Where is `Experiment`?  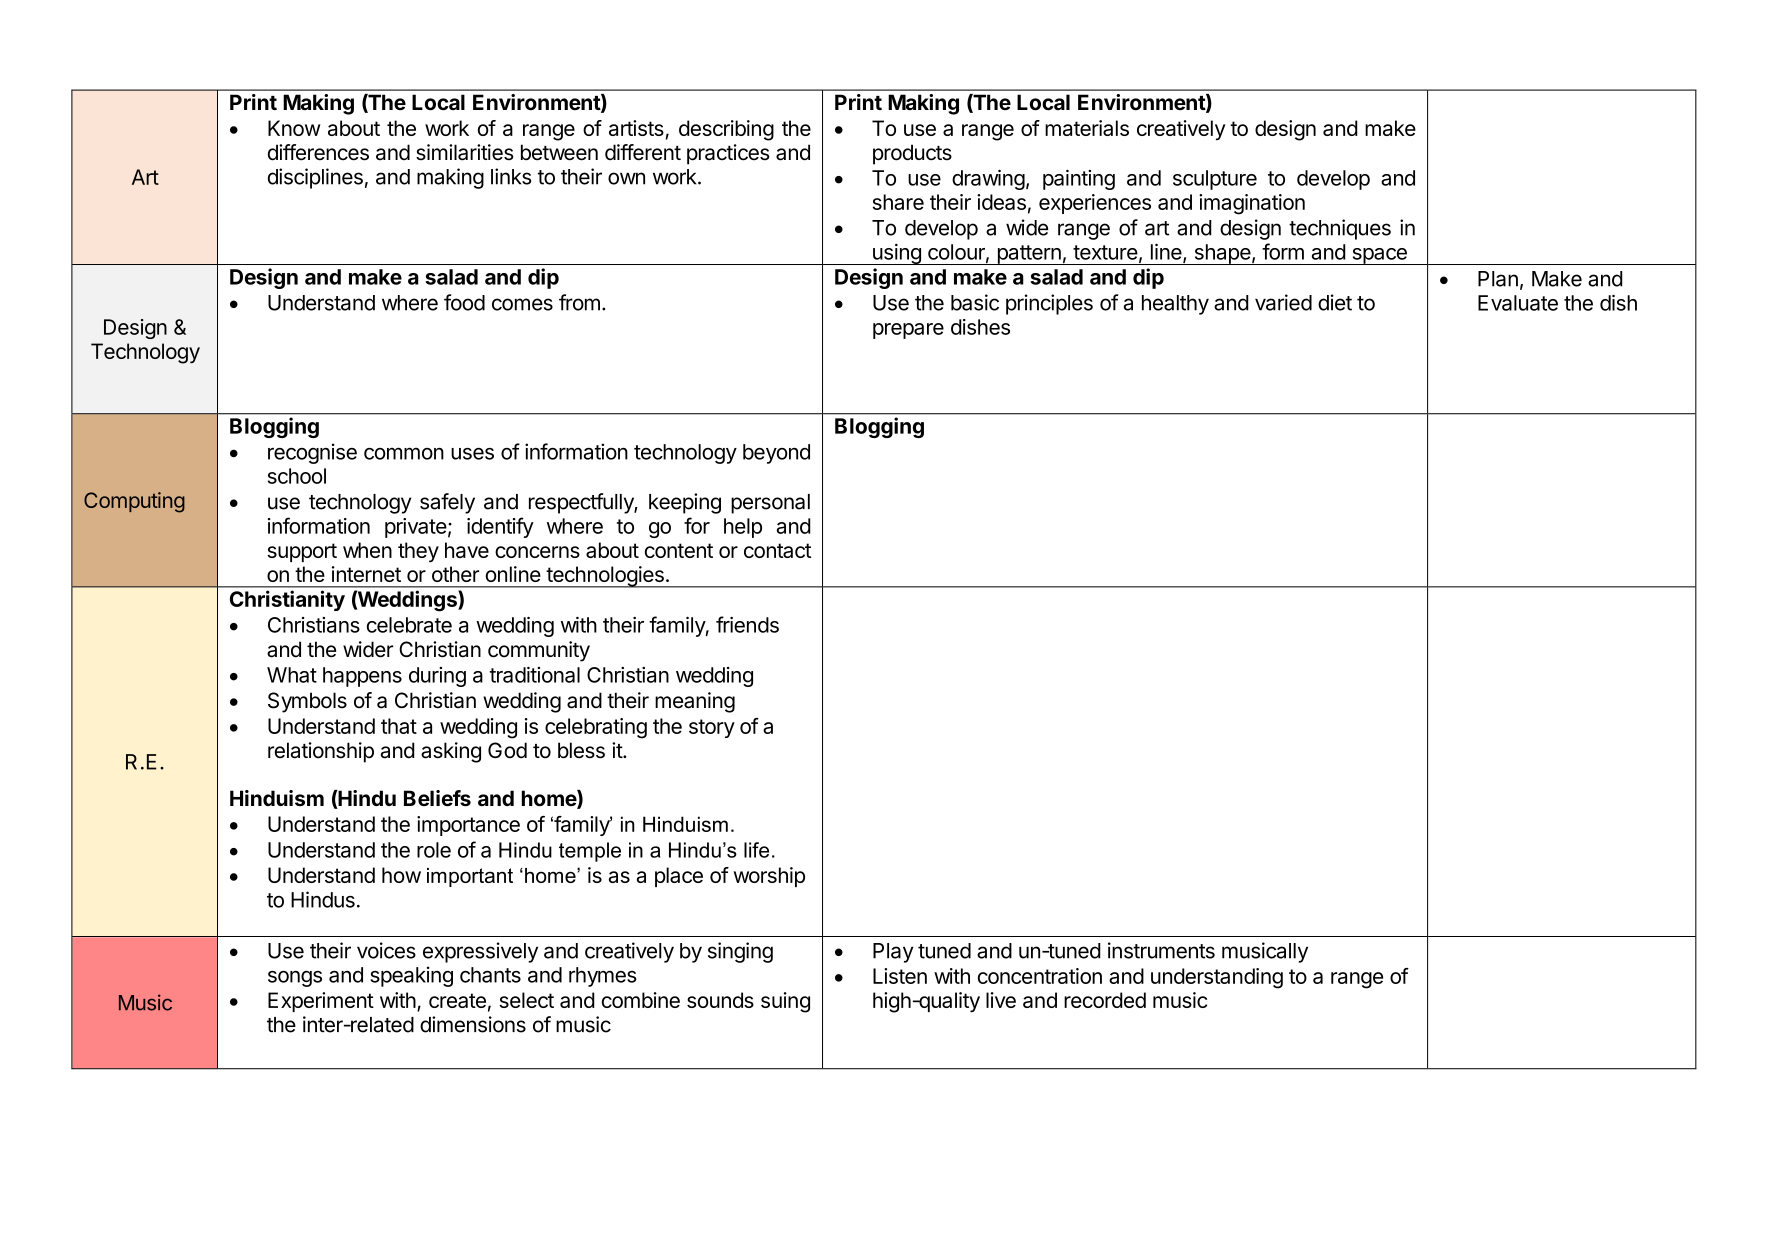 Experiment is located at coordinates (321, 1002).
